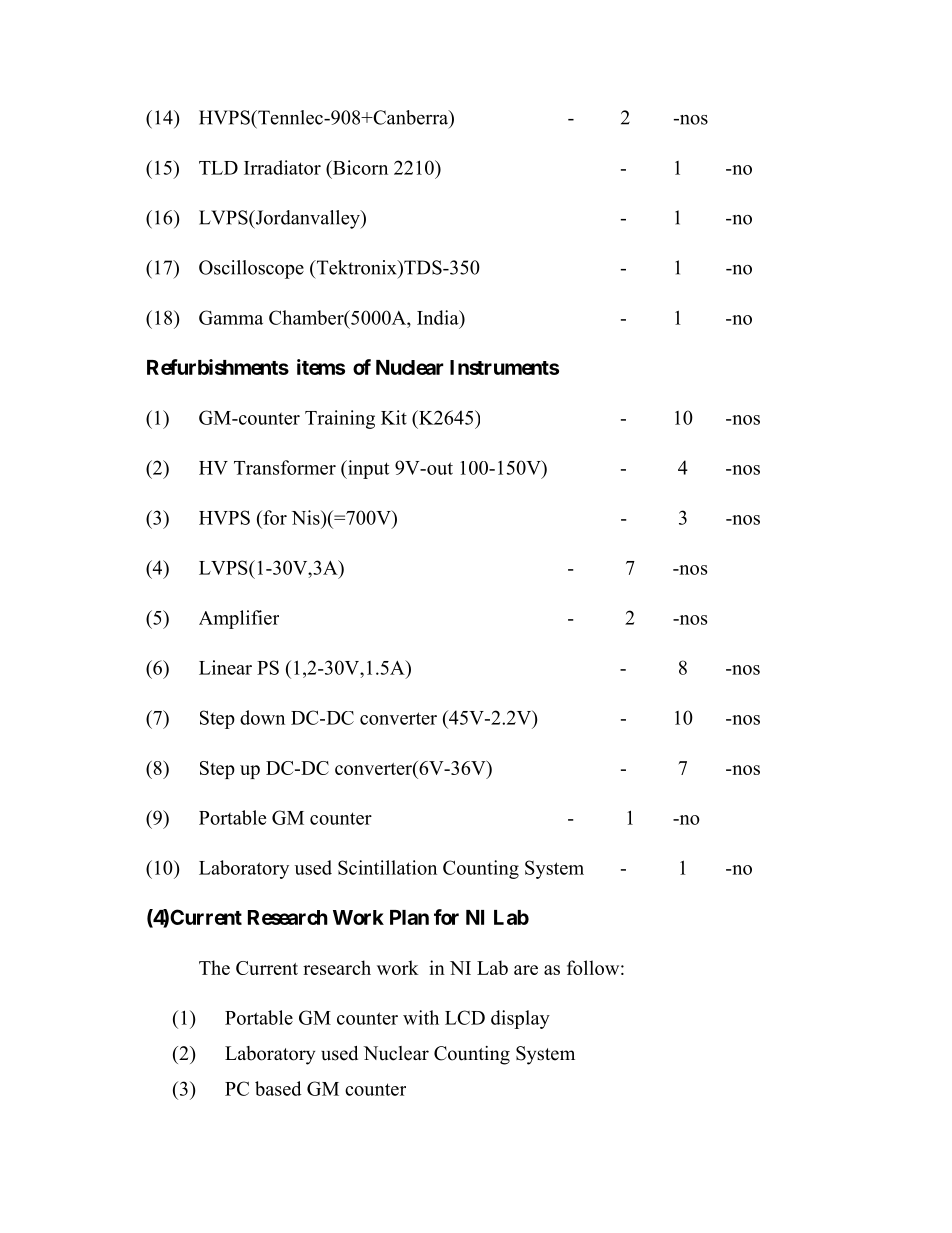  I want to click on TLD, so click(218, 168).
